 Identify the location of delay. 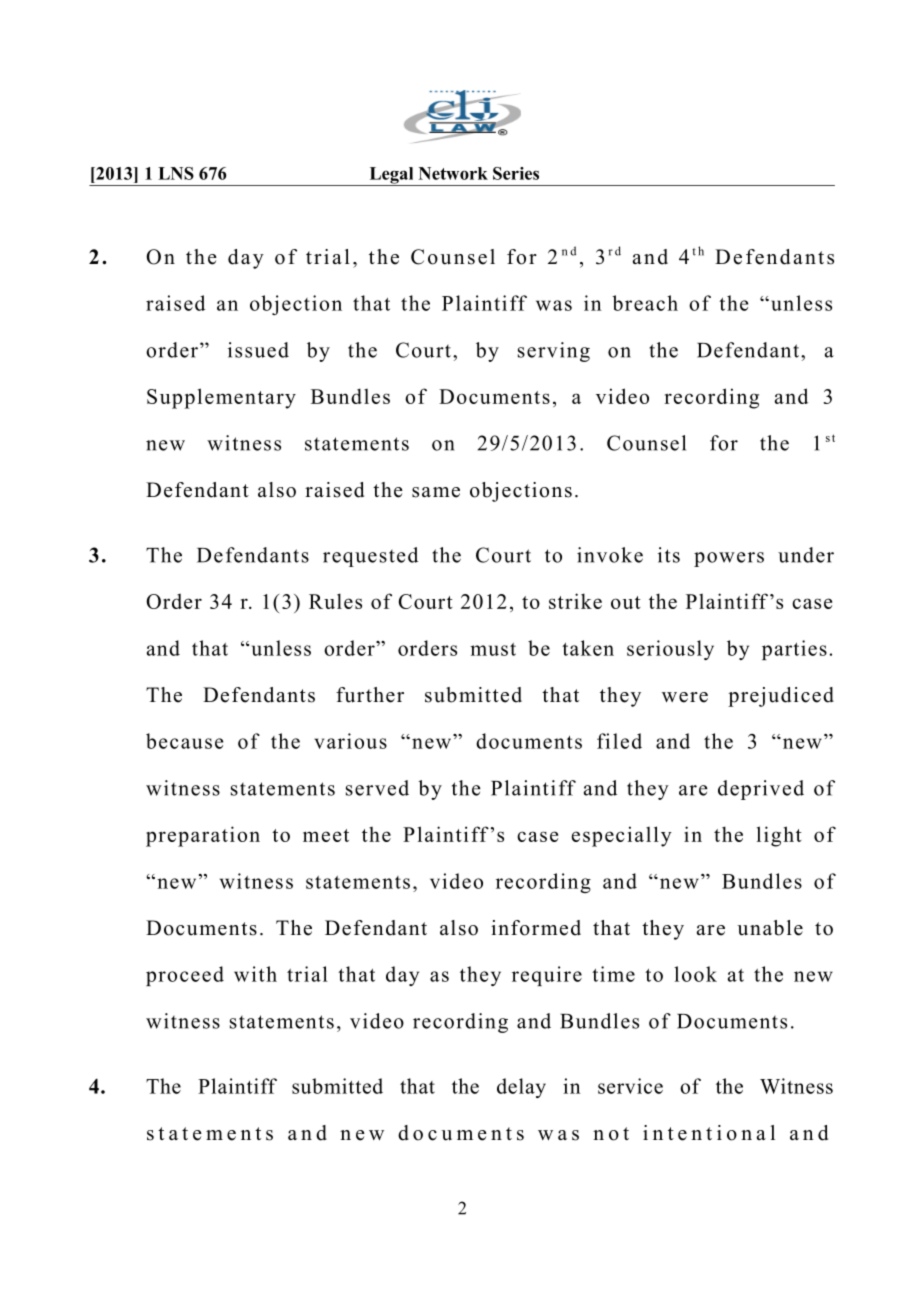
(521, 1088).
